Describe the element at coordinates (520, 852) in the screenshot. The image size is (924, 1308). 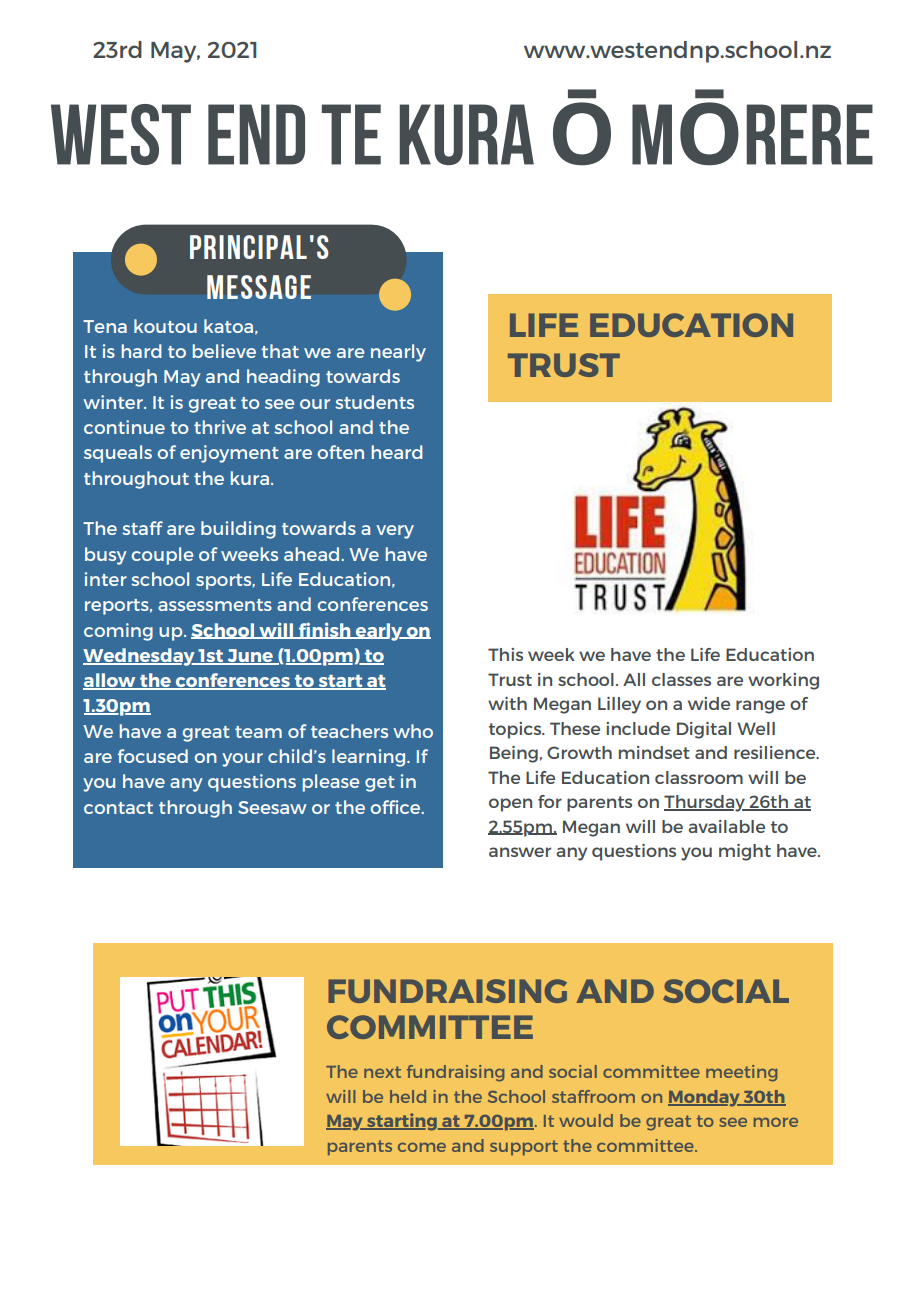
I see `answer` at that location.
